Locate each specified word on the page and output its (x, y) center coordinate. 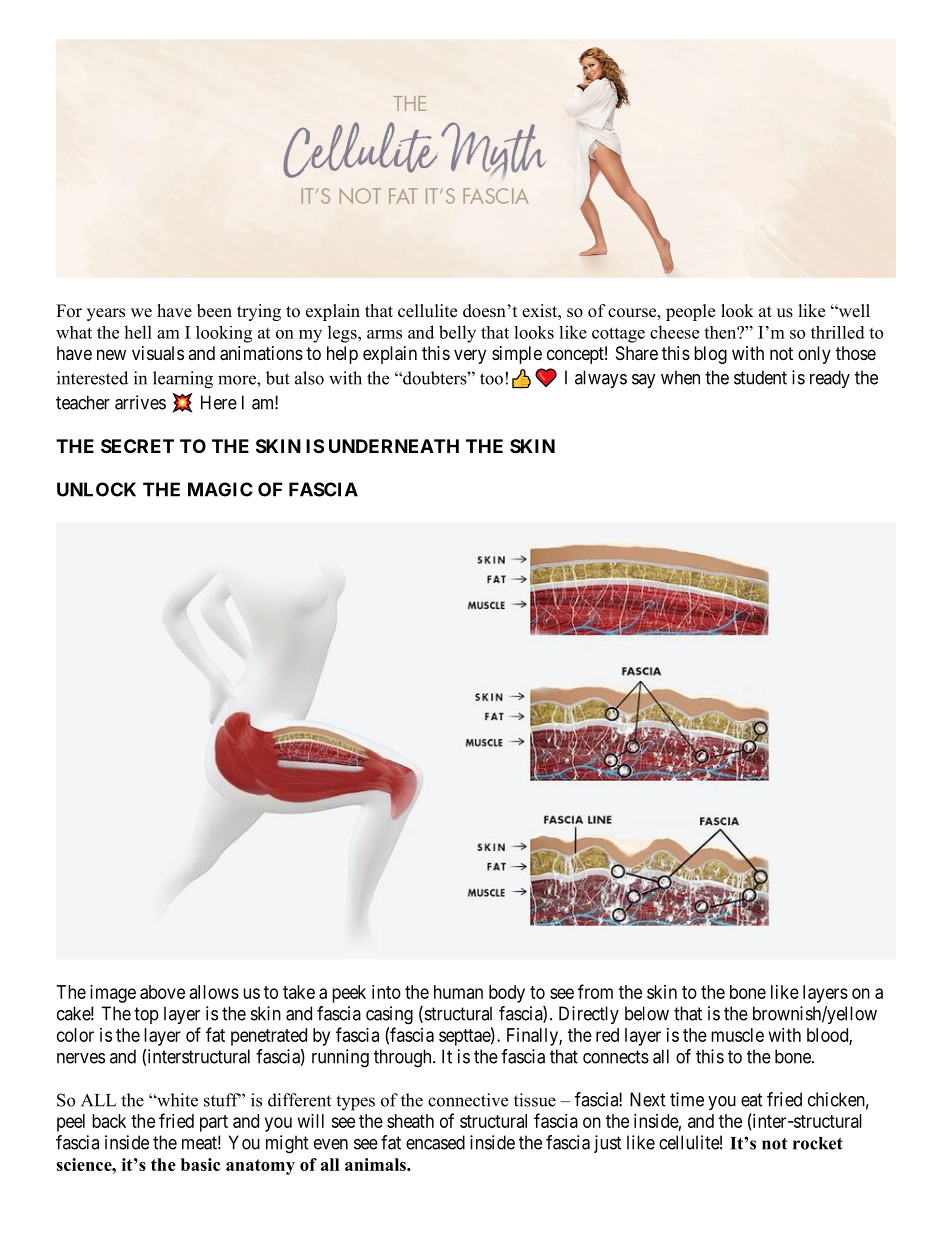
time (687, 1099)
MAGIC (220, 489)
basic (200, 1164)
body (507, 994)
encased (435, 1142)
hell (138, 332)
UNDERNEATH (394, 446)
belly (457, 334)
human (458, 992)
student (760, 377)
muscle (737, 1035)
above (162, 992)
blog (710, 355)
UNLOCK (96, 489)
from (595, 991)
